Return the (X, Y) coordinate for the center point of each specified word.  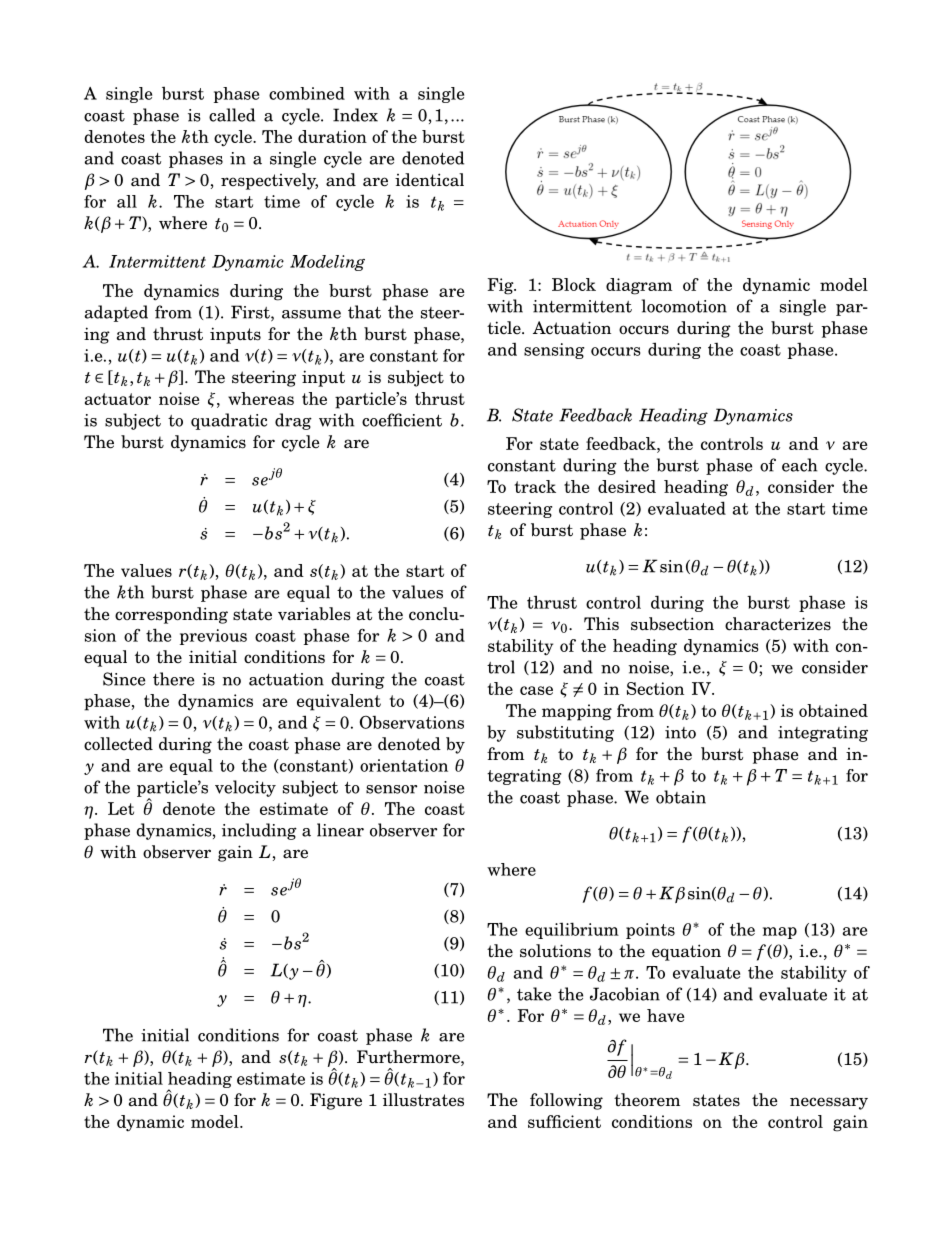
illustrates (423, 1100)
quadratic (229, 421)
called (232, 115)
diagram (639, 286)
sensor (391, 789)
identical (429, 180)
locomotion (684, 306)
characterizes (778, 624)
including (259, 831)
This (601, 623)
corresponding (171, 615)
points (650, 931)
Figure (336, 1101)
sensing (554, 351)
